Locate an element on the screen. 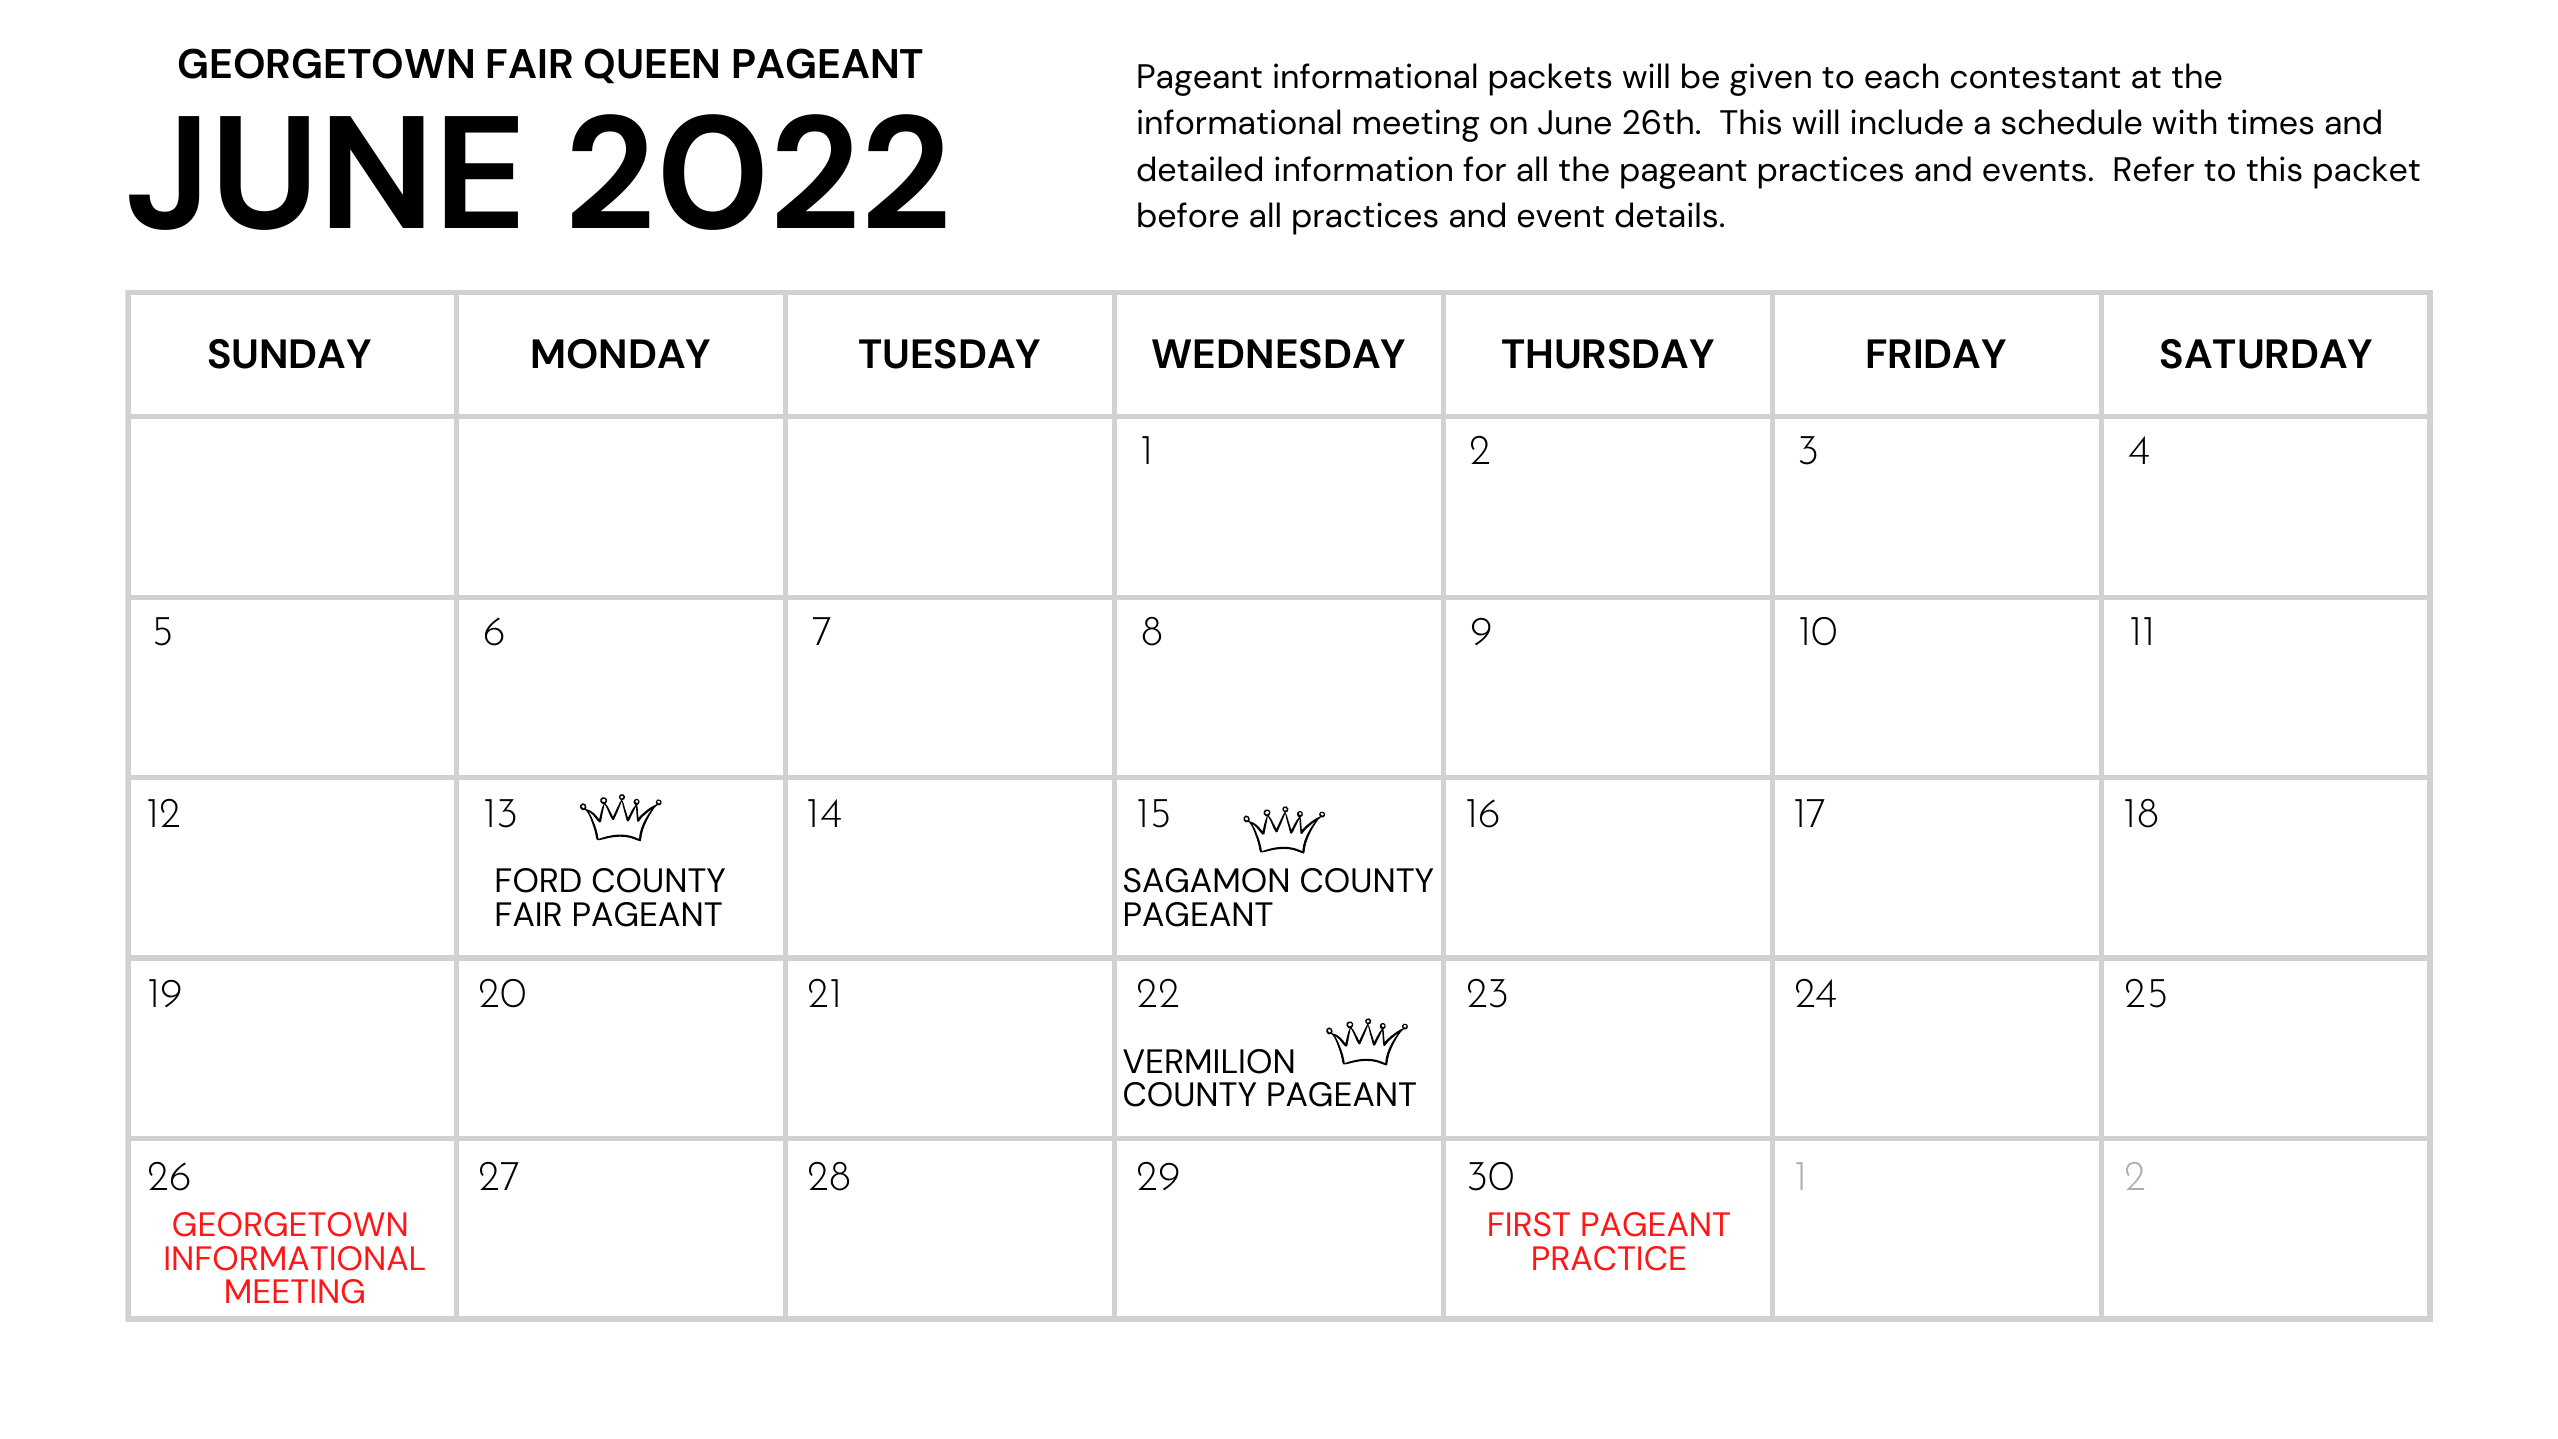  FIRST is located at coordinates (1529, 1224).
